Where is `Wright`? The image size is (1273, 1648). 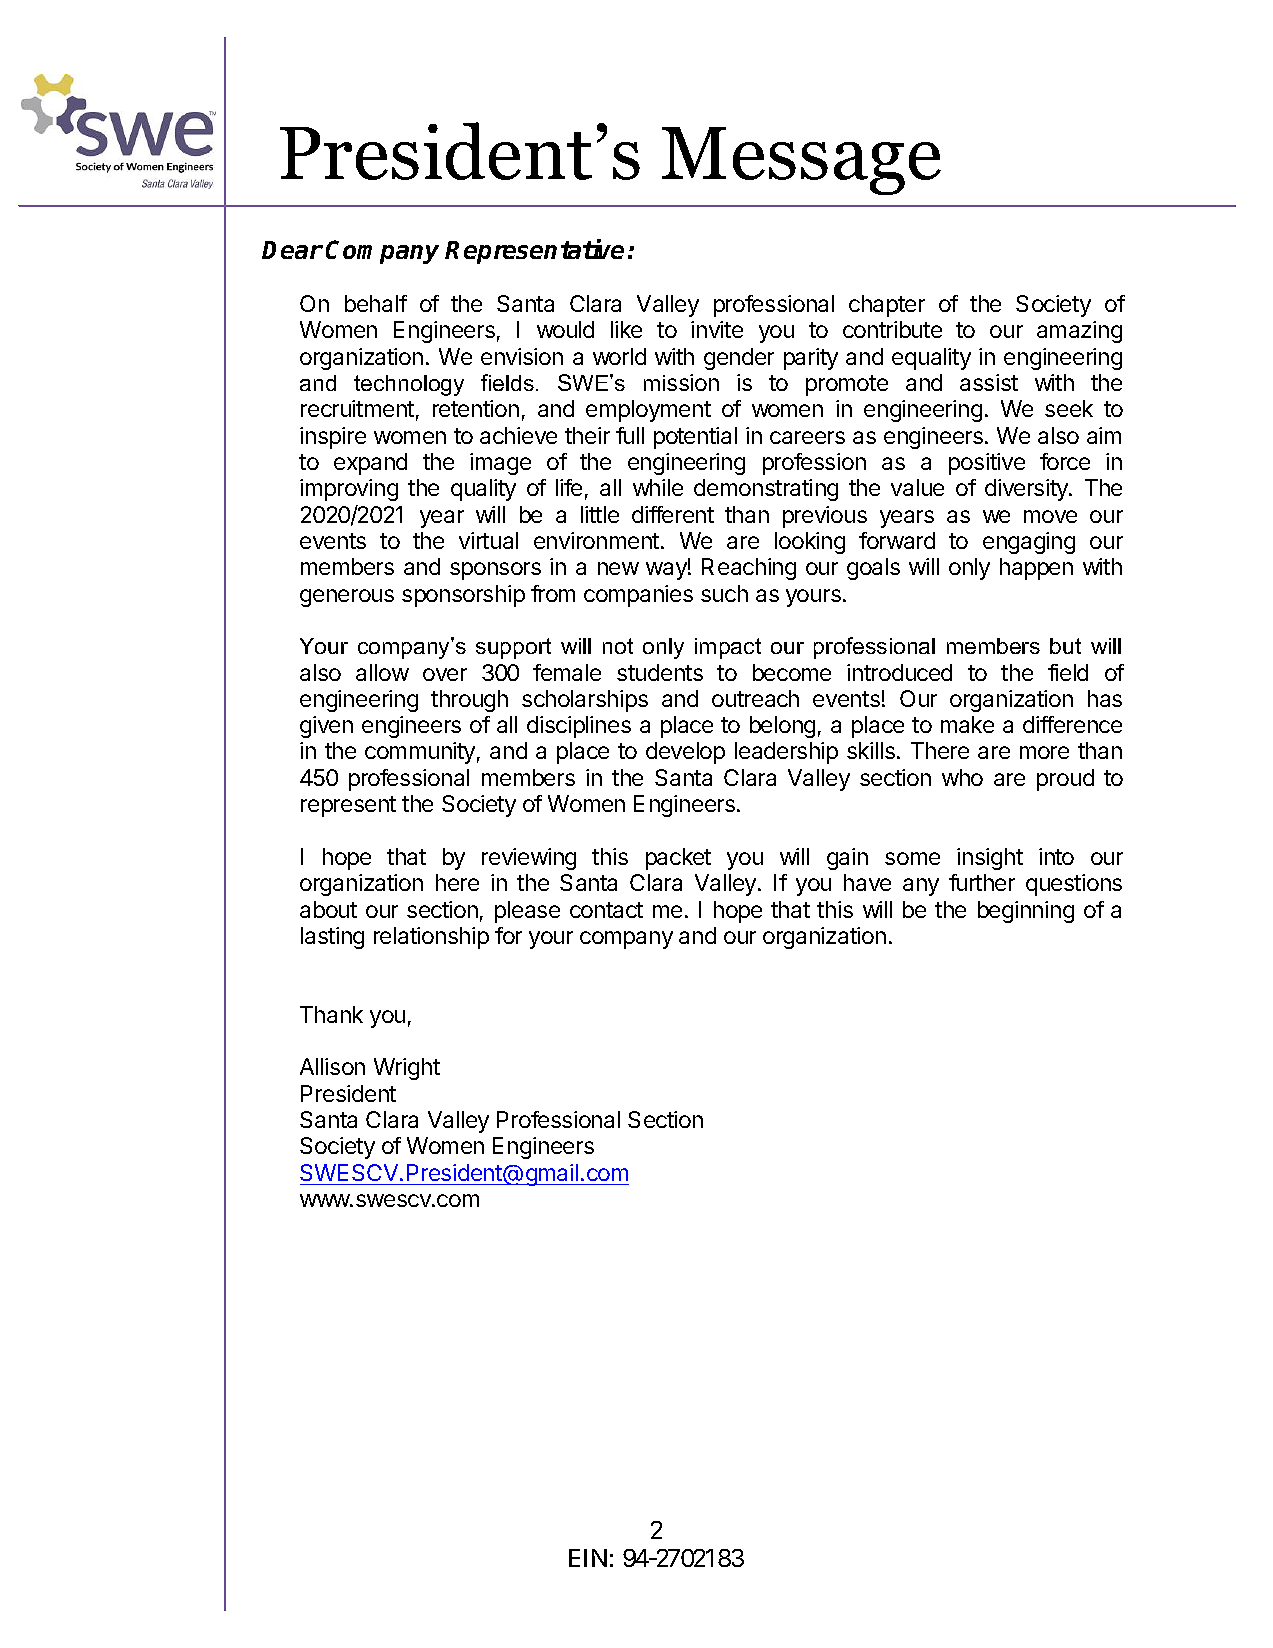 Wright is located at coordinates (407, 1069).
